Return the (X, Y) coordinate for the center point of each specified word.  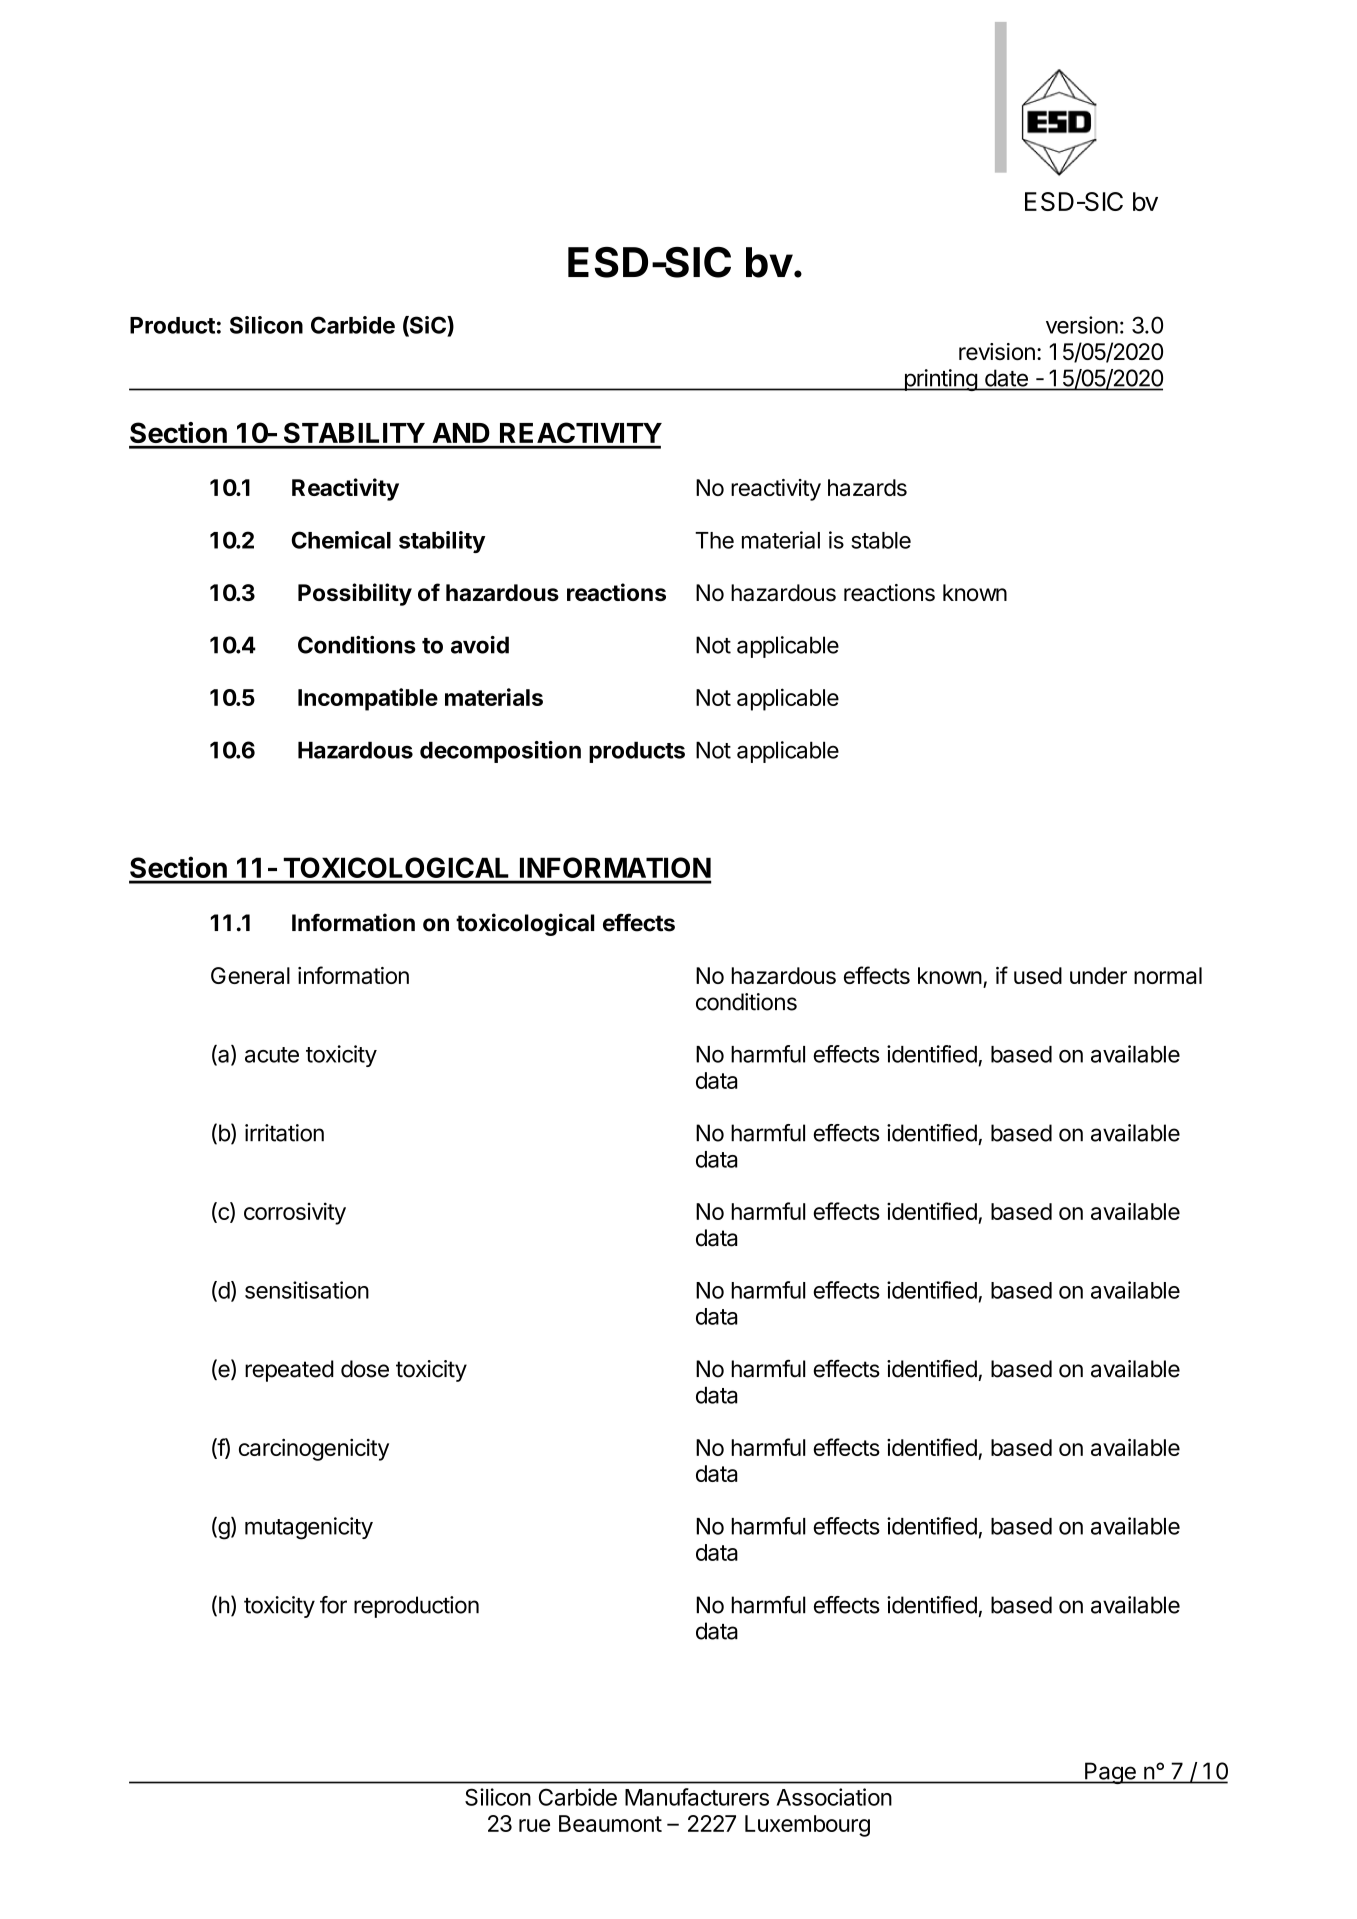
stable (881, 540)
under (1098, 975)
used (1038, 975)
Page (1110, 1773)
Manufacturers (697, 1797)
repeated (289, 1371)
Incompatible (368, 699)
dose (365, 1369)
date (1006, 378)
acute (272, 1055)
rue (534, 1825)
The (714, 540)
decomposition (500, 752)
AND (461, 433)
